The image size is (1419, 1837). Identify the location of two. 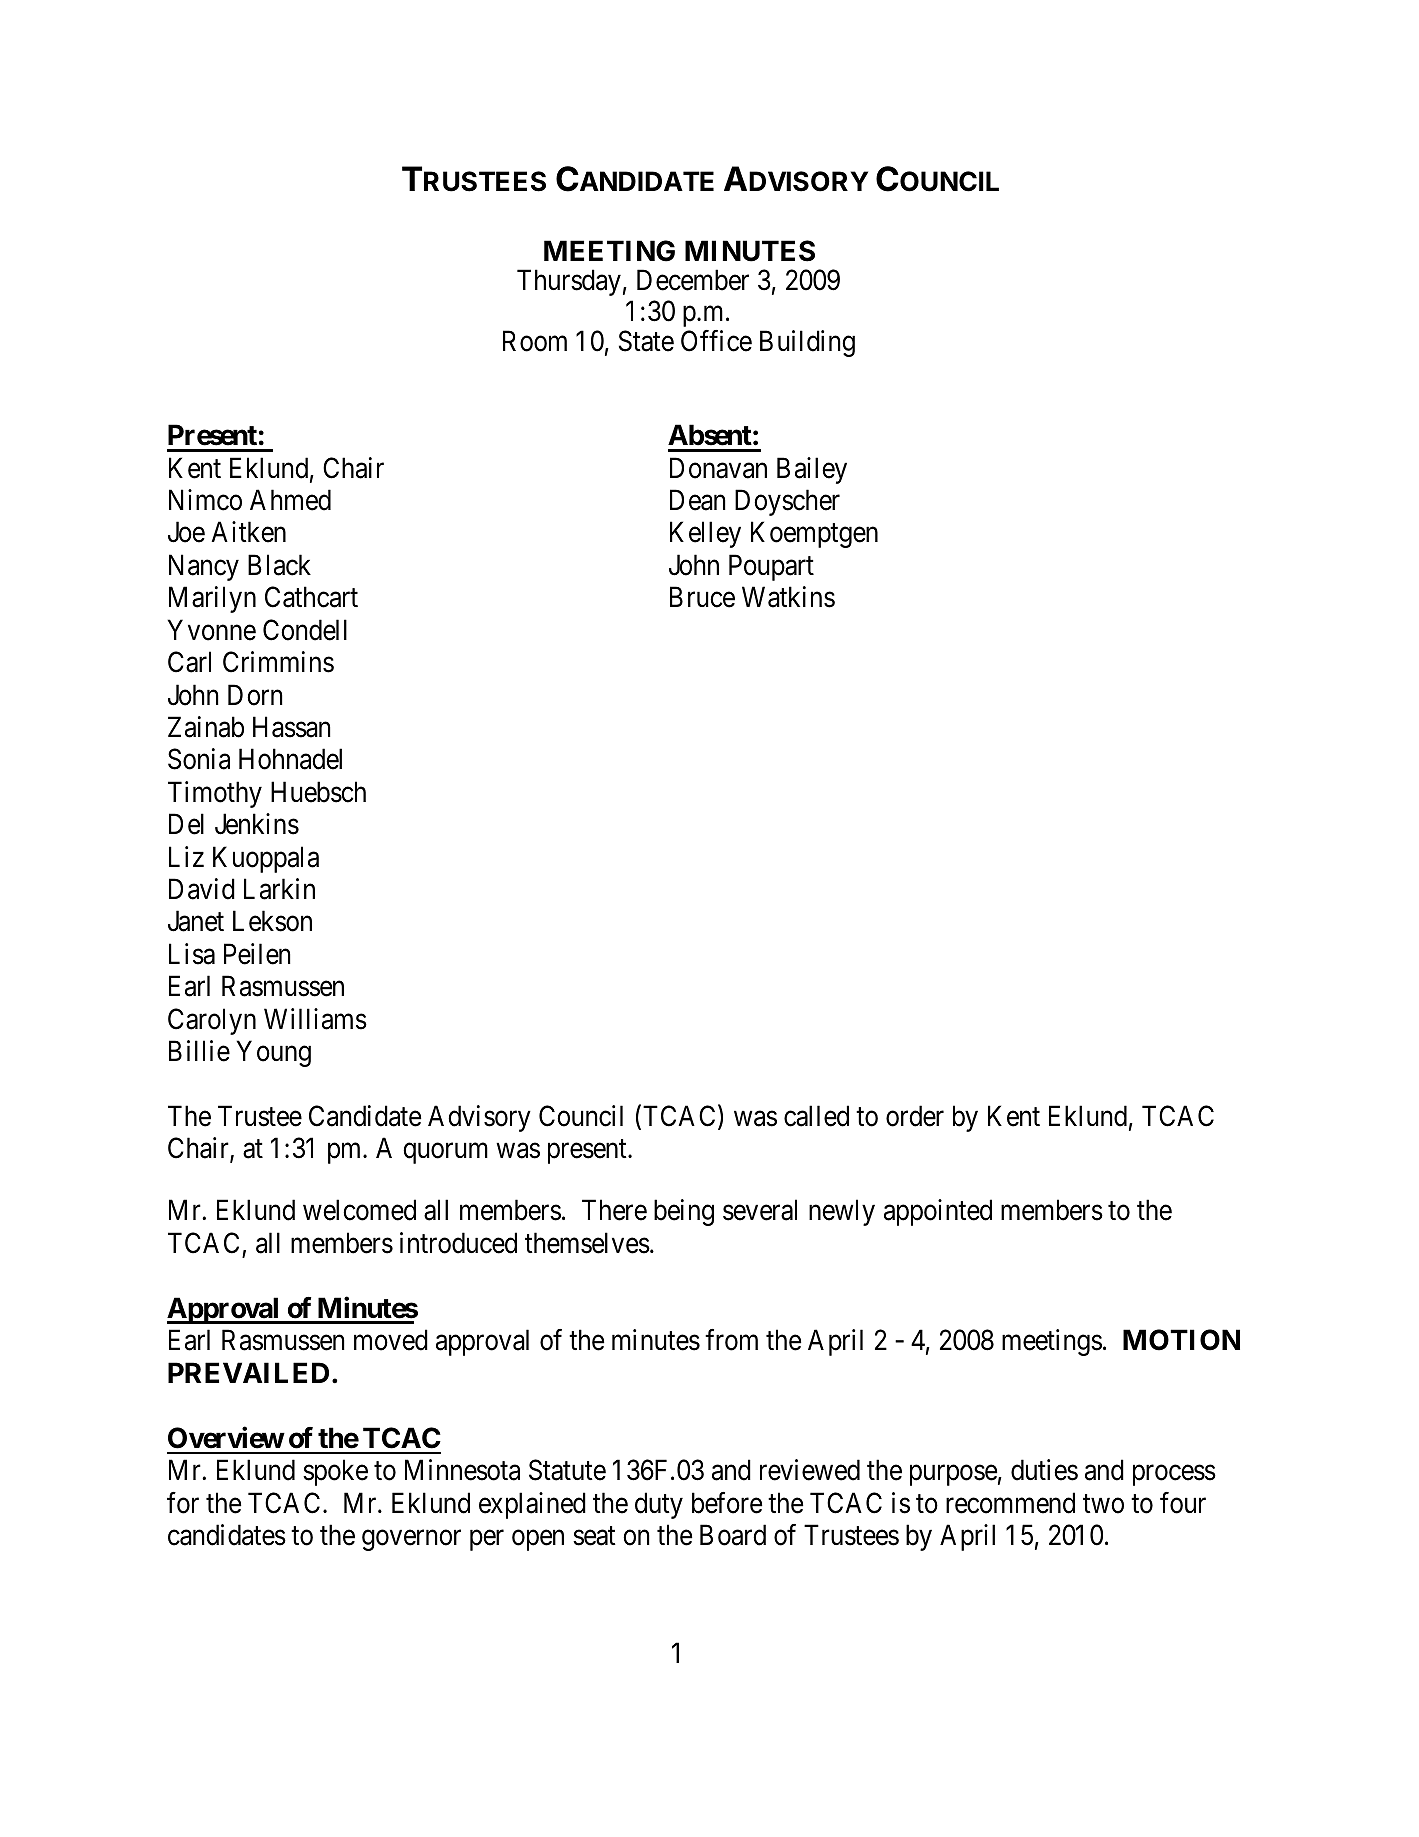
(1103, 1504).
